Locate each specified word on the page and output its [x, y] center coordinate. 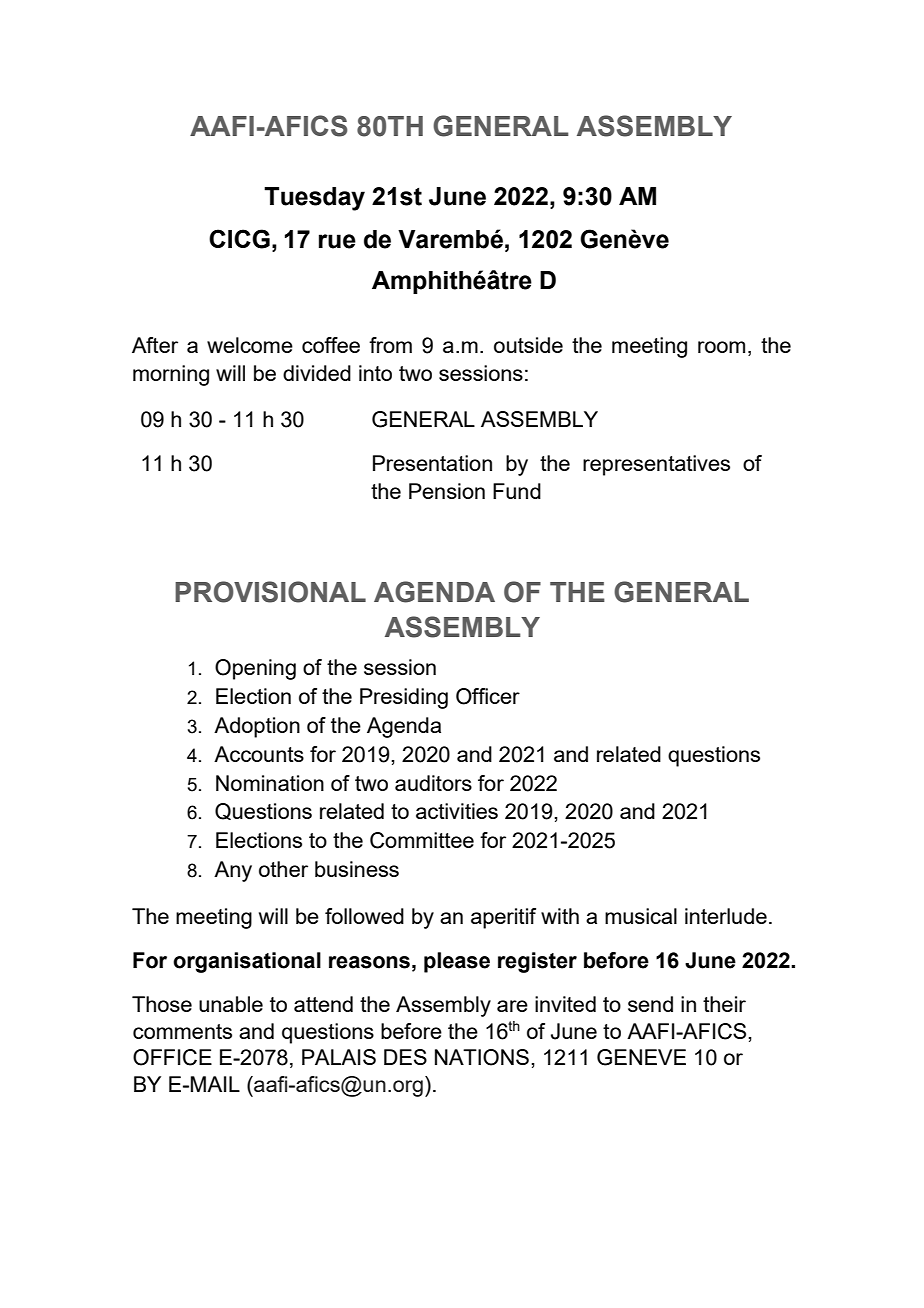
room [721, 347]
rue [337, 241]
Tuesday [314, 199]
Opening [255, 669]
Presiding [404, 698]
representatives [656, 465]
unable [231, 1004]
